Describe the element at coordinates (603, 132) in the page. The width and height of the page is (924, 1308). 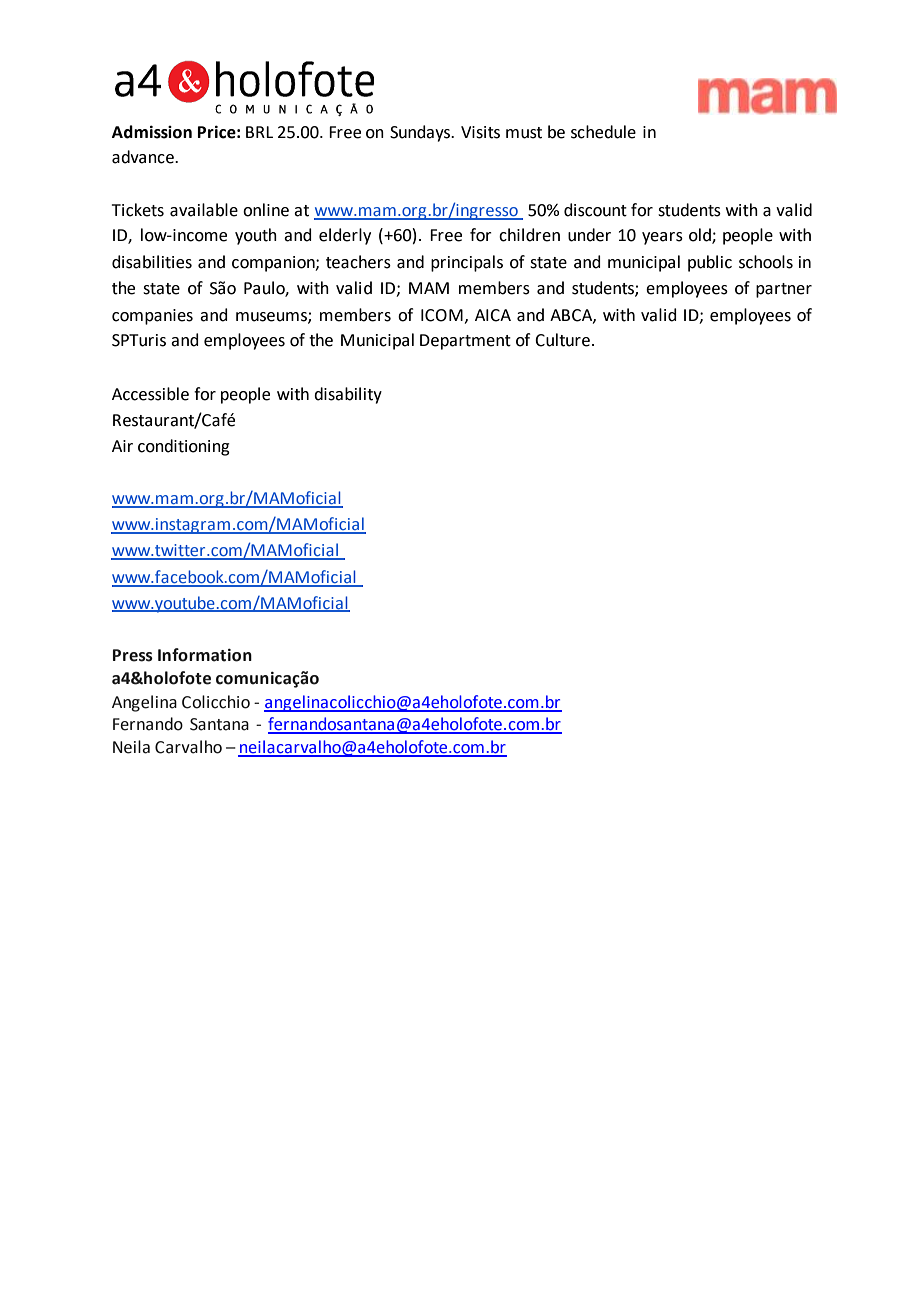
I see `schedule` at that location.
